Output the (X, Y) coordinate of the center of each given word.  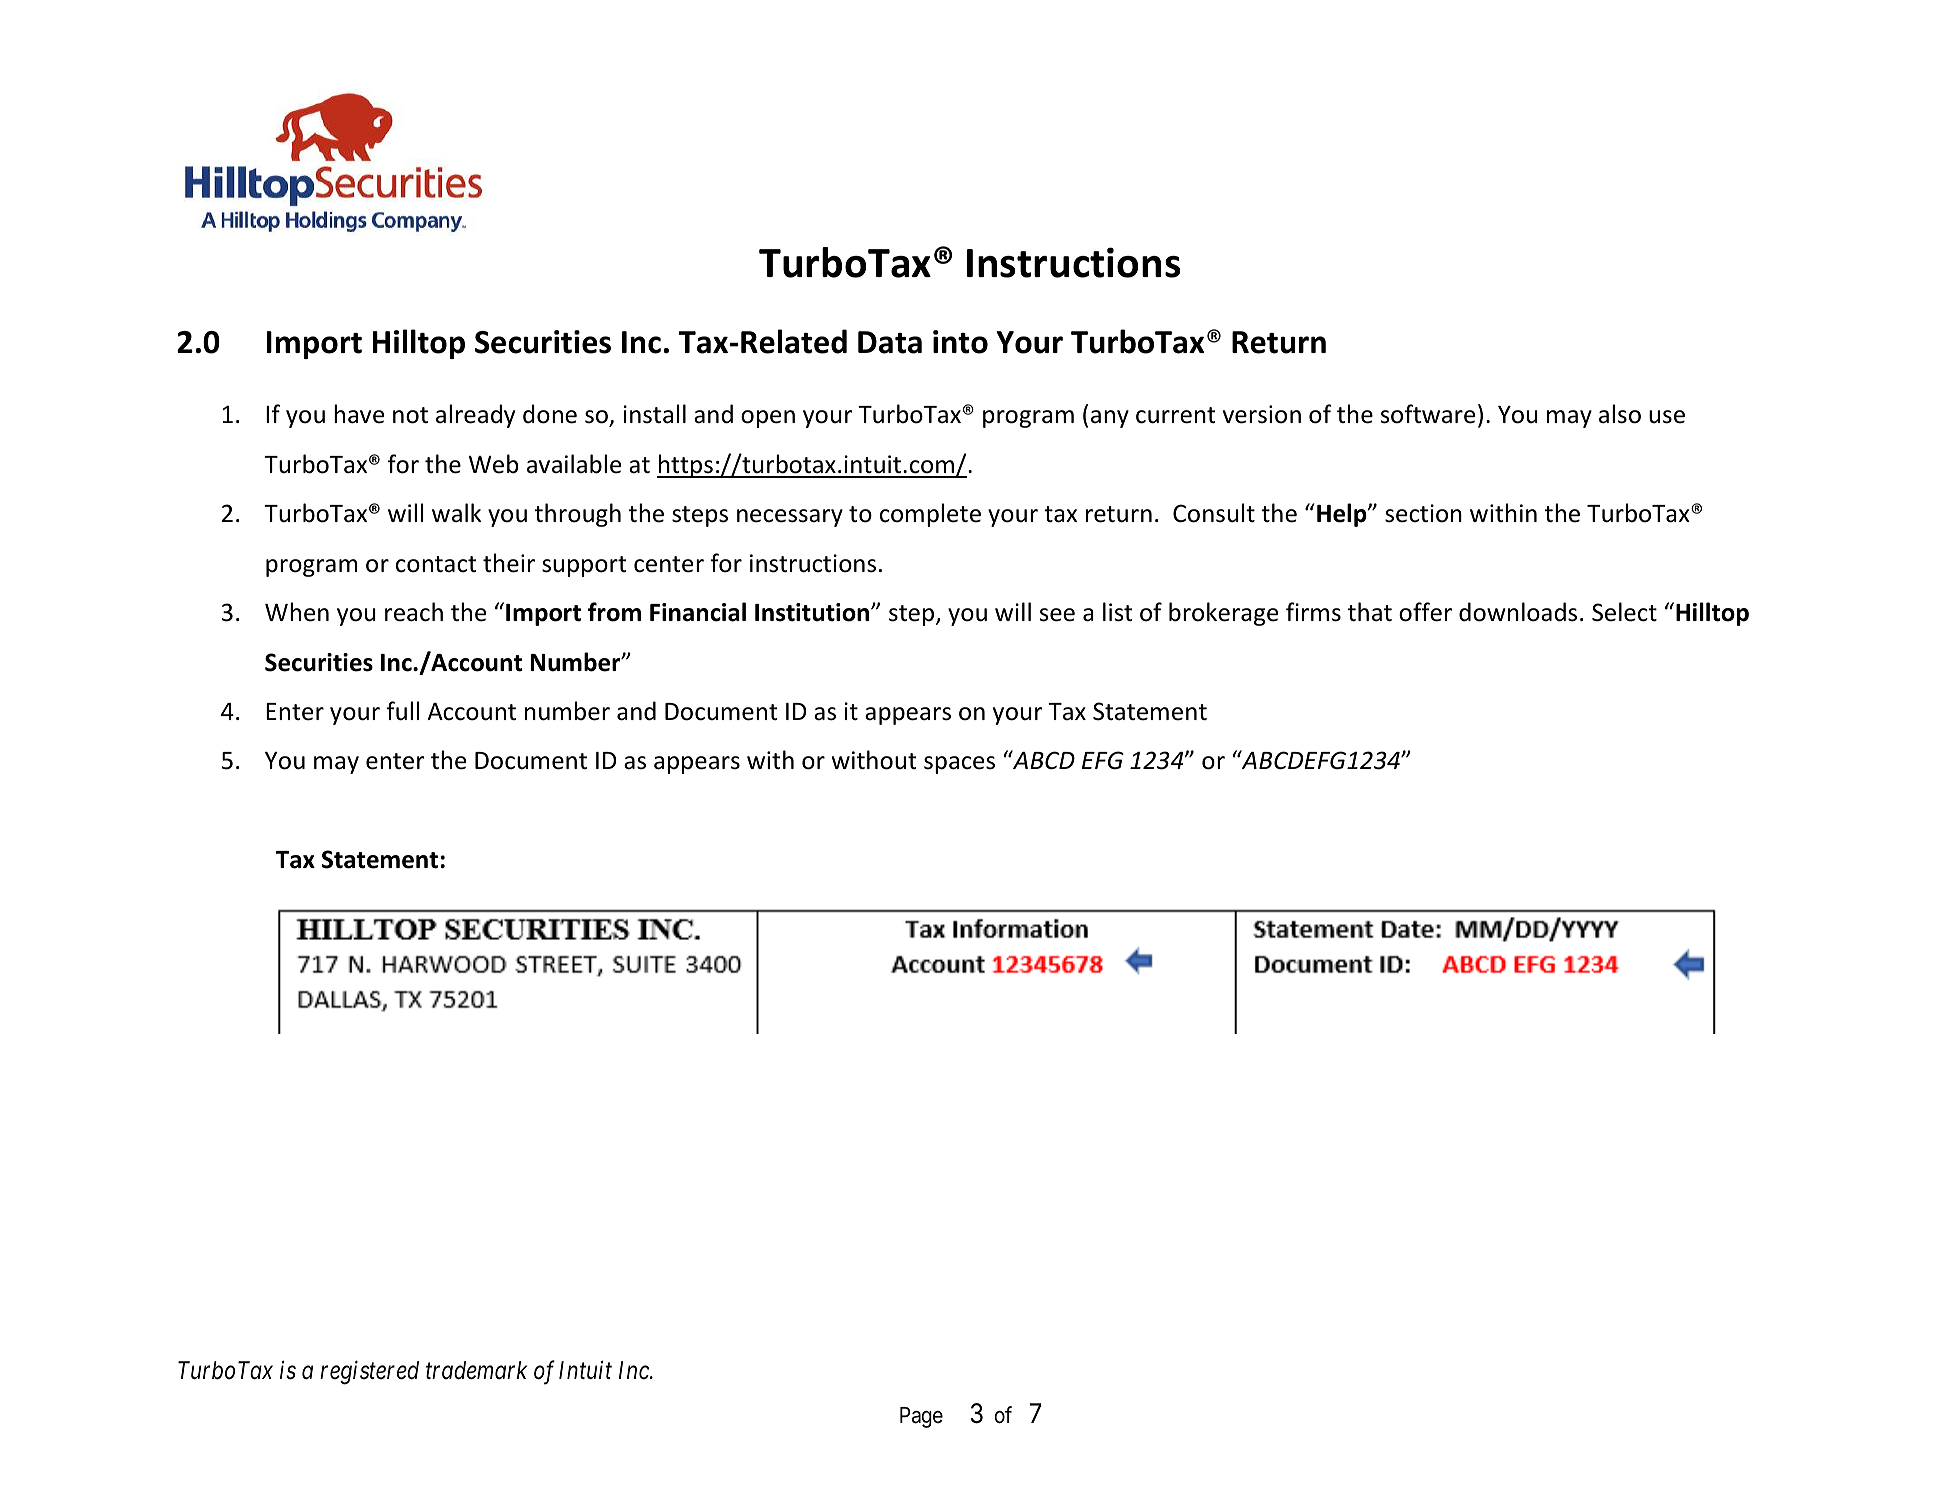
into (960, 342)
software (1428, 414)
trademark (476, 1370)
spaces (959, 765)
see (1057, 615)
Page (921, 1417)
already (475, 416)
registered (369, 1372)
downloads (1518, 612)
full (403, 711)
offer (1425, 612)
